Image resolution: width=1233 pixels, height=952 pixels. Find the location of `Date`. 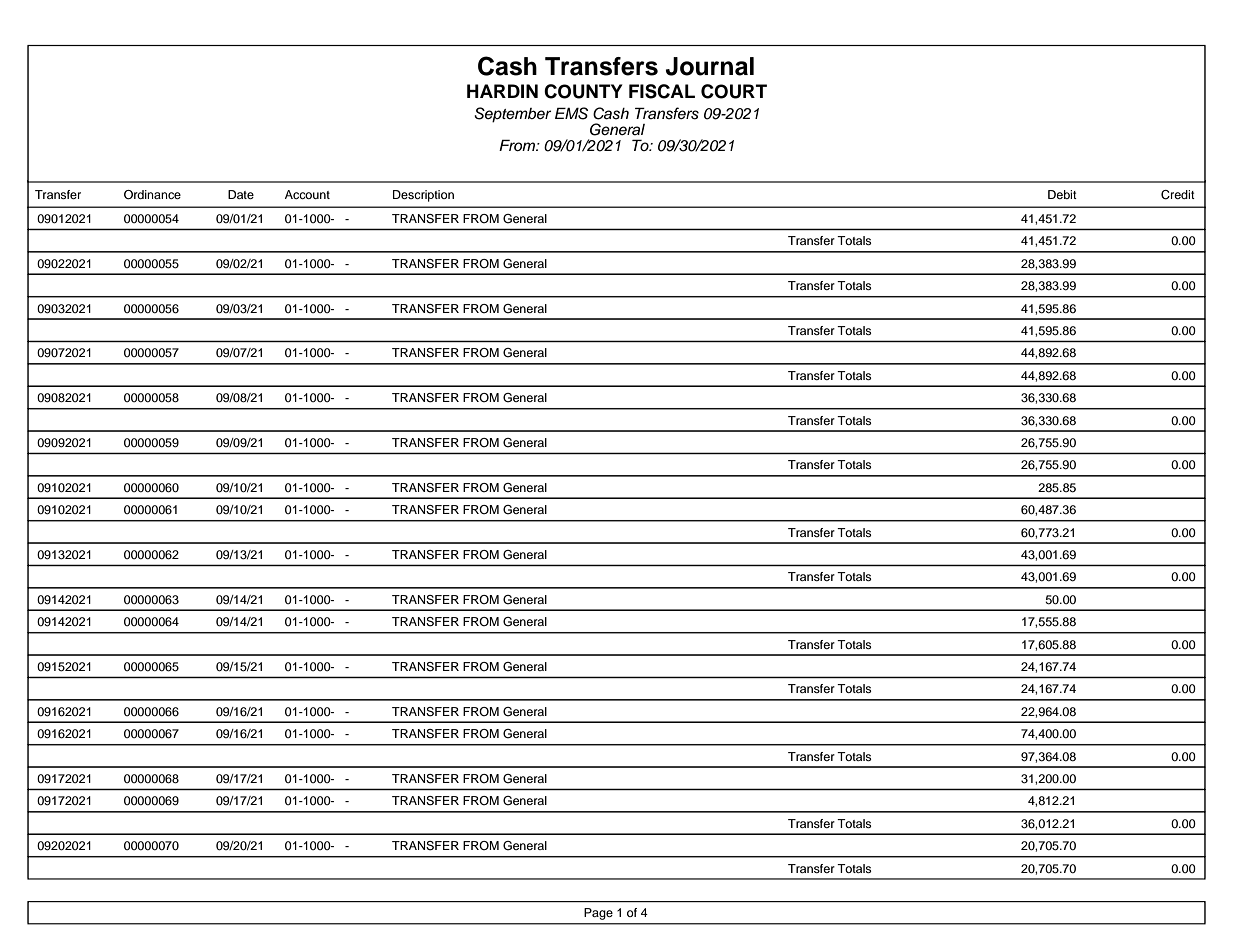

Date is located at coordinates (241, 194).
